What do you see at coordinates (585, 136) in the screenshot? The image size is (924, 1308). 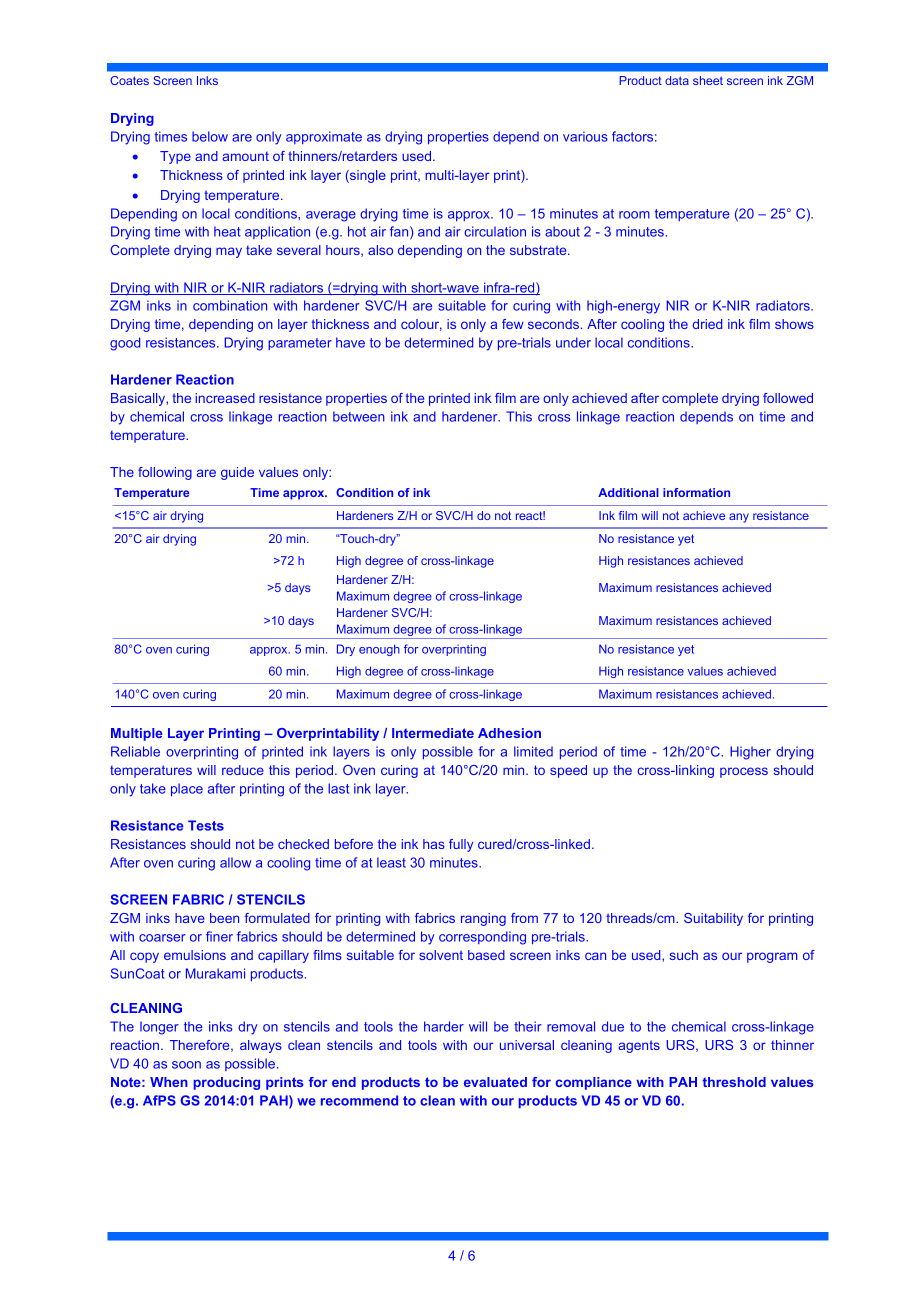 I see `various` at bounding box center [585, 136].
